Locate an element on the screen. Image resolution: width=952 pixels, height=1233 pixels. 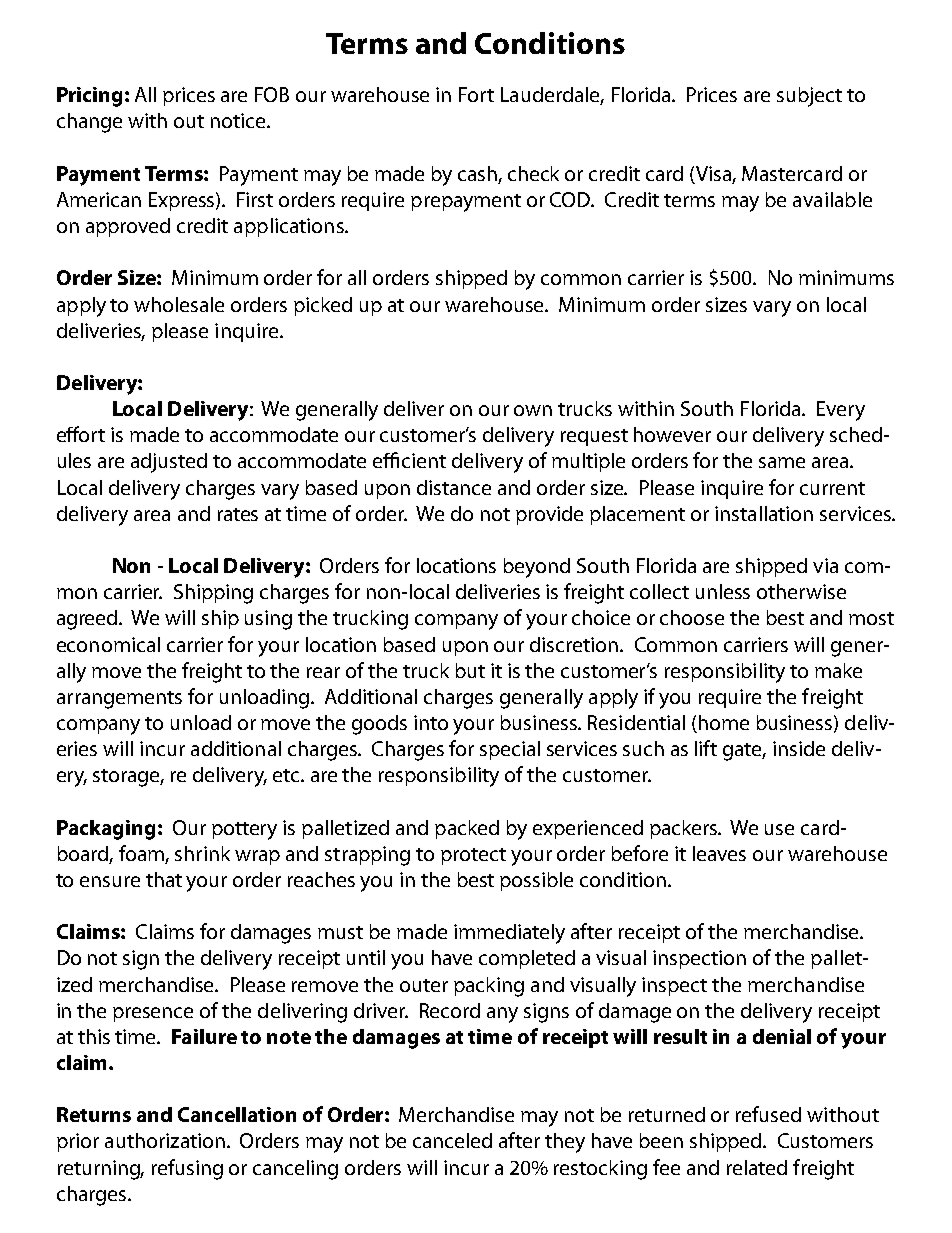
economical is located at coordinates (108, 644).
